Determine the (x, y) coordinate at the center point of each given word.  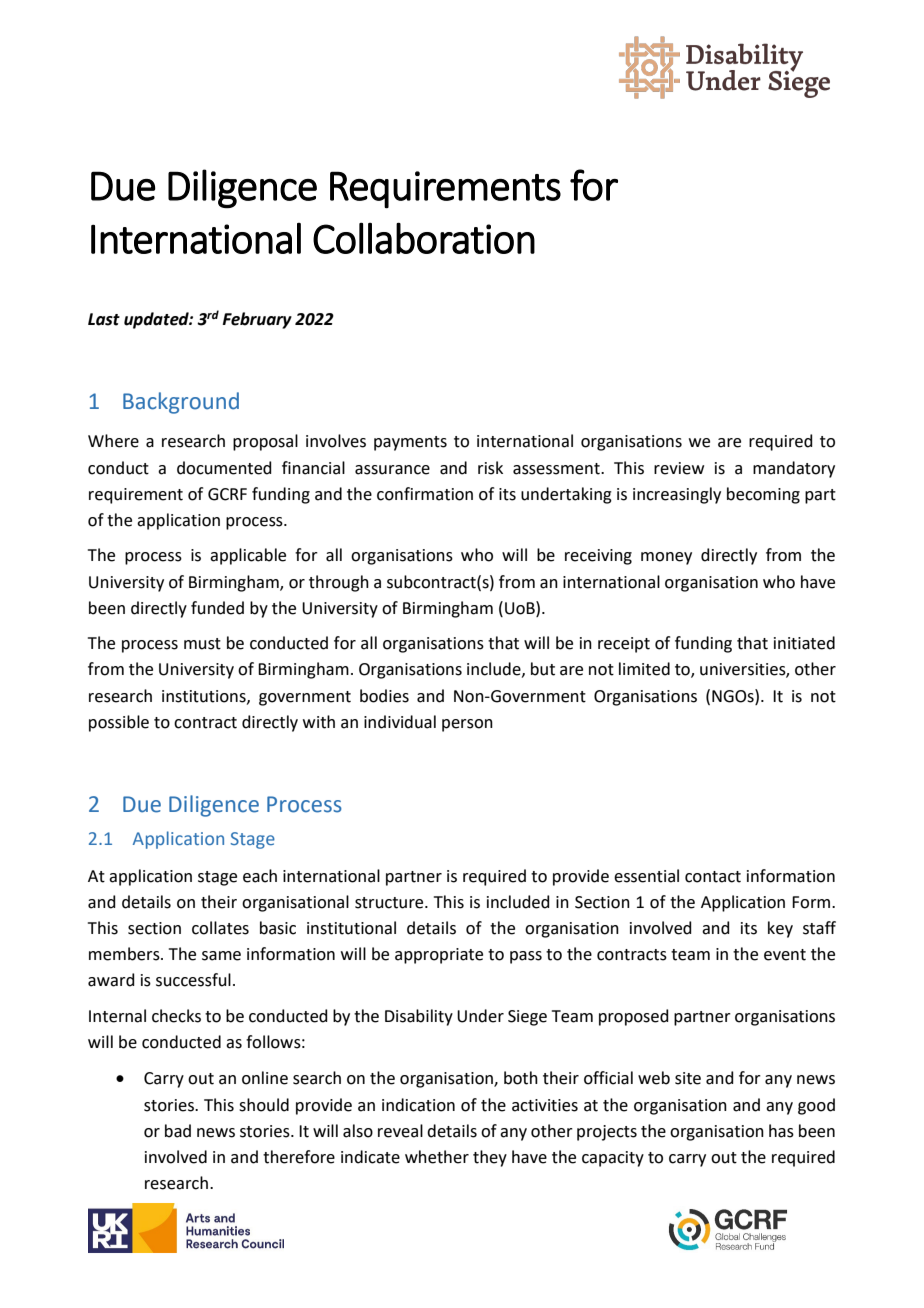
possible (119, 723)
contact (713, 877)
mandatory (794, 469)
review (679, 468)
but (543, 669)
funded (217, 608)
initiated (804, 643)
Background (181, 403)
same (221, 956)
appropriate (439, 956)
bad (178, 1131)
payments (410, 443)
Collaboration (424, 238)
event (785, 955)
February (257, 320)
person (467, 725)
